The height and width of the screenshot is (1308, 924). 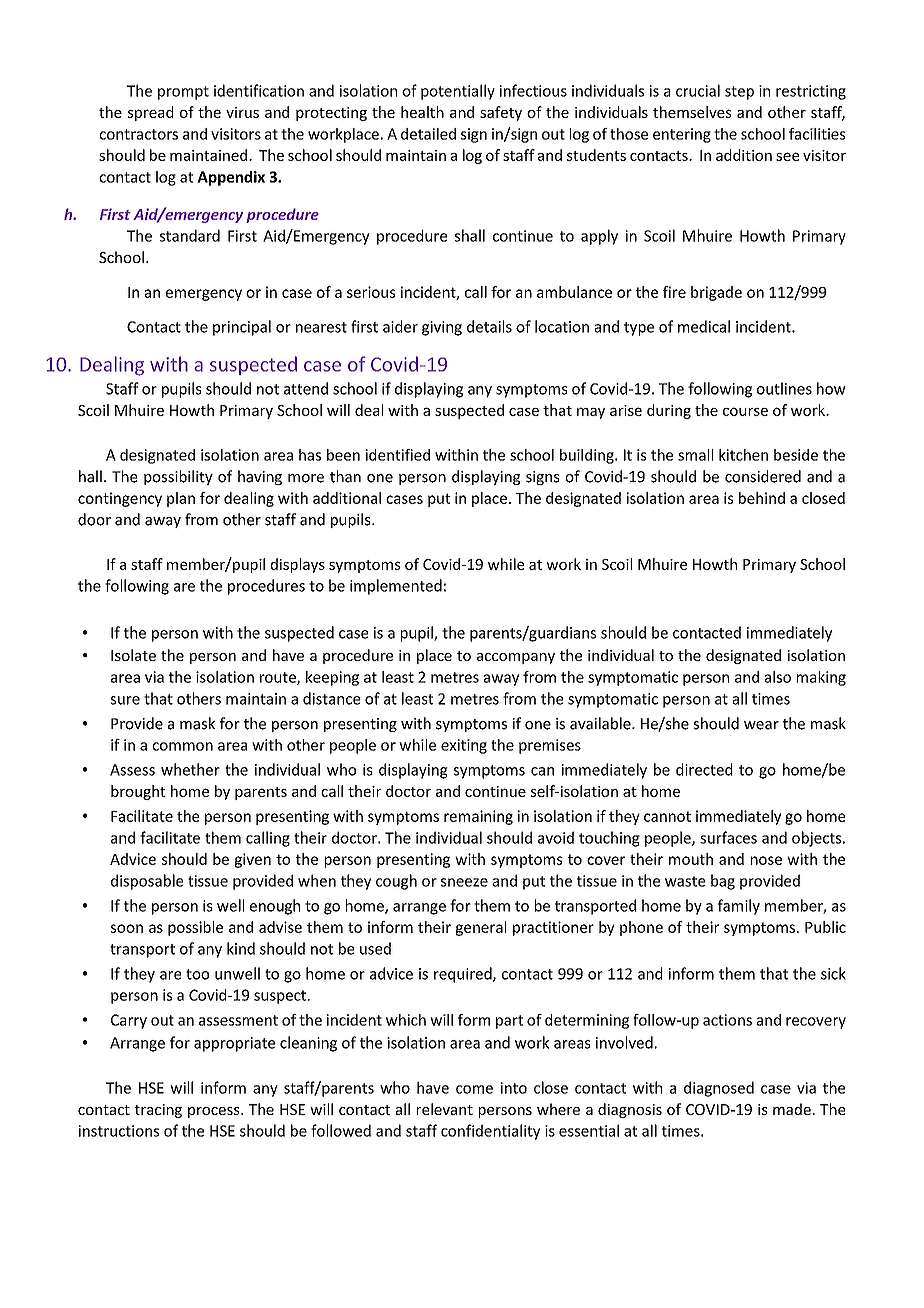 I want to click on whether, so click(x=190, y=769).
